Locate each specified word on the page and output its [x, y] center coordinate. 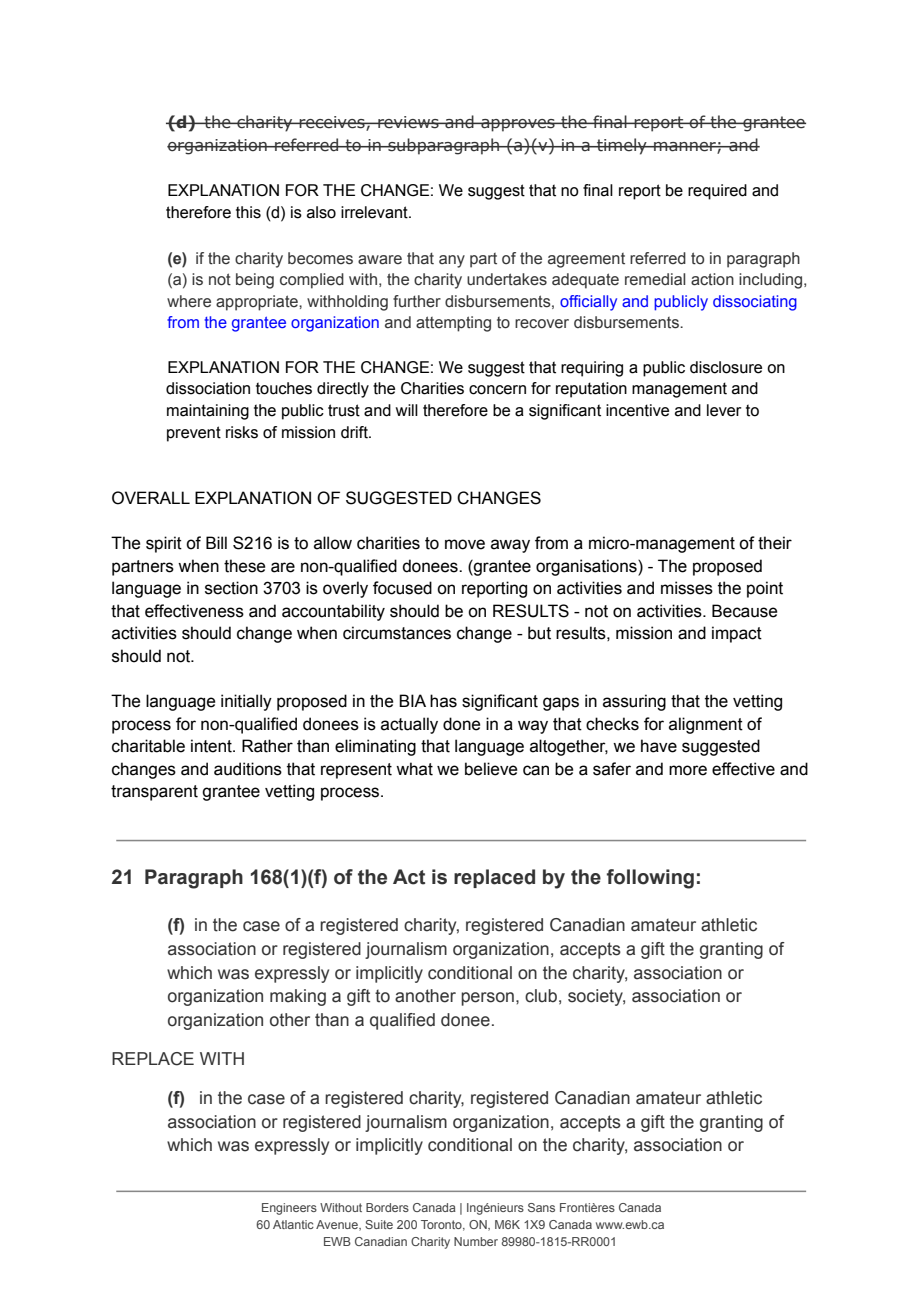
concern [497, 390]
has [443, 701]
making [298, 997]
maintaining [208, 412]
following [650, 879]
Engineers [289, 1209]
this [248, 212]
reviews [408, 122]
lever [724, 410]
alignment [706, 725]
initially [246, 702]
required [717, 192]
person [487, 999]
